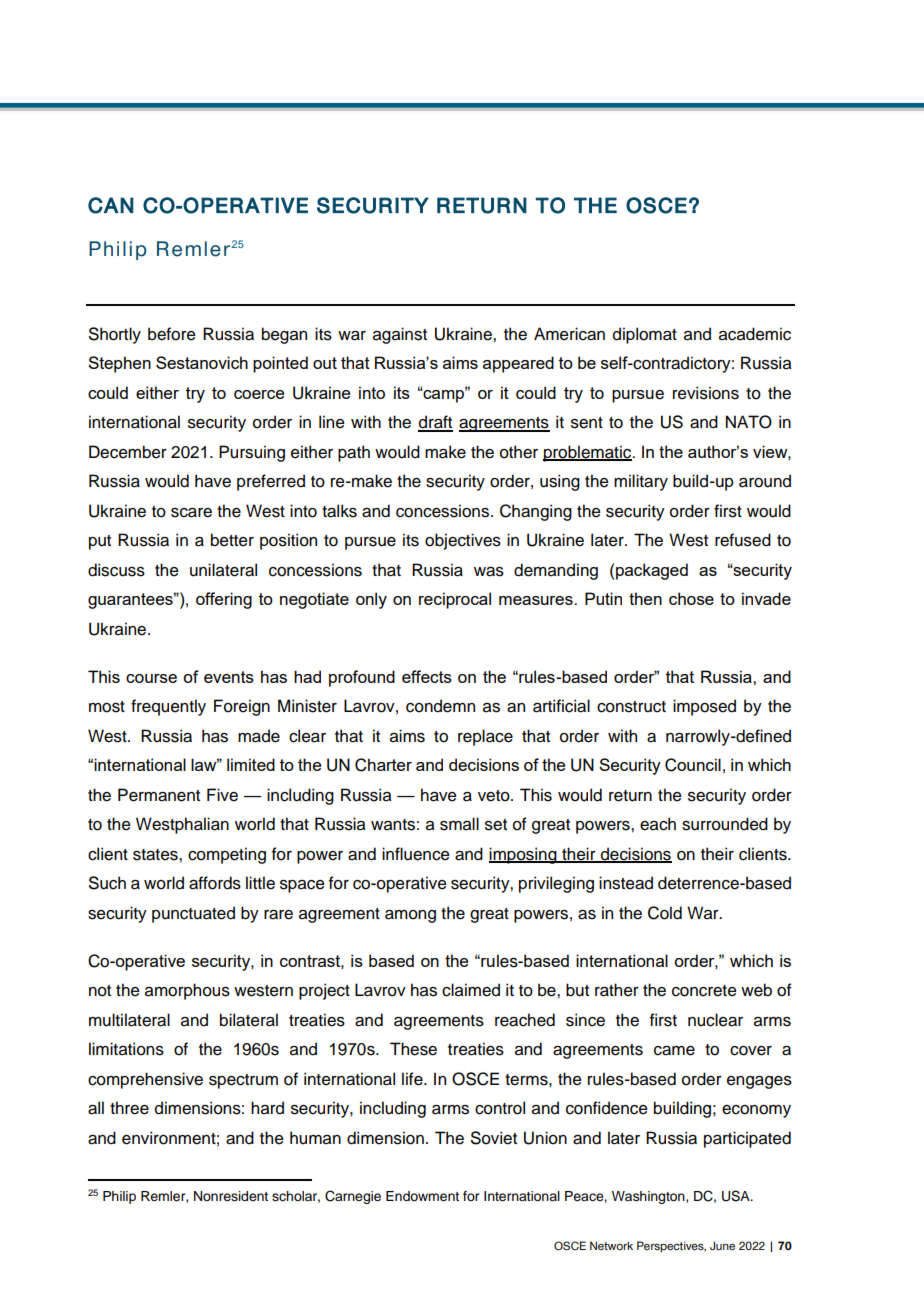  What do you see at coordinates (172, 334) in the screenshot?
I see `before` at bounding box center [172, 334].
